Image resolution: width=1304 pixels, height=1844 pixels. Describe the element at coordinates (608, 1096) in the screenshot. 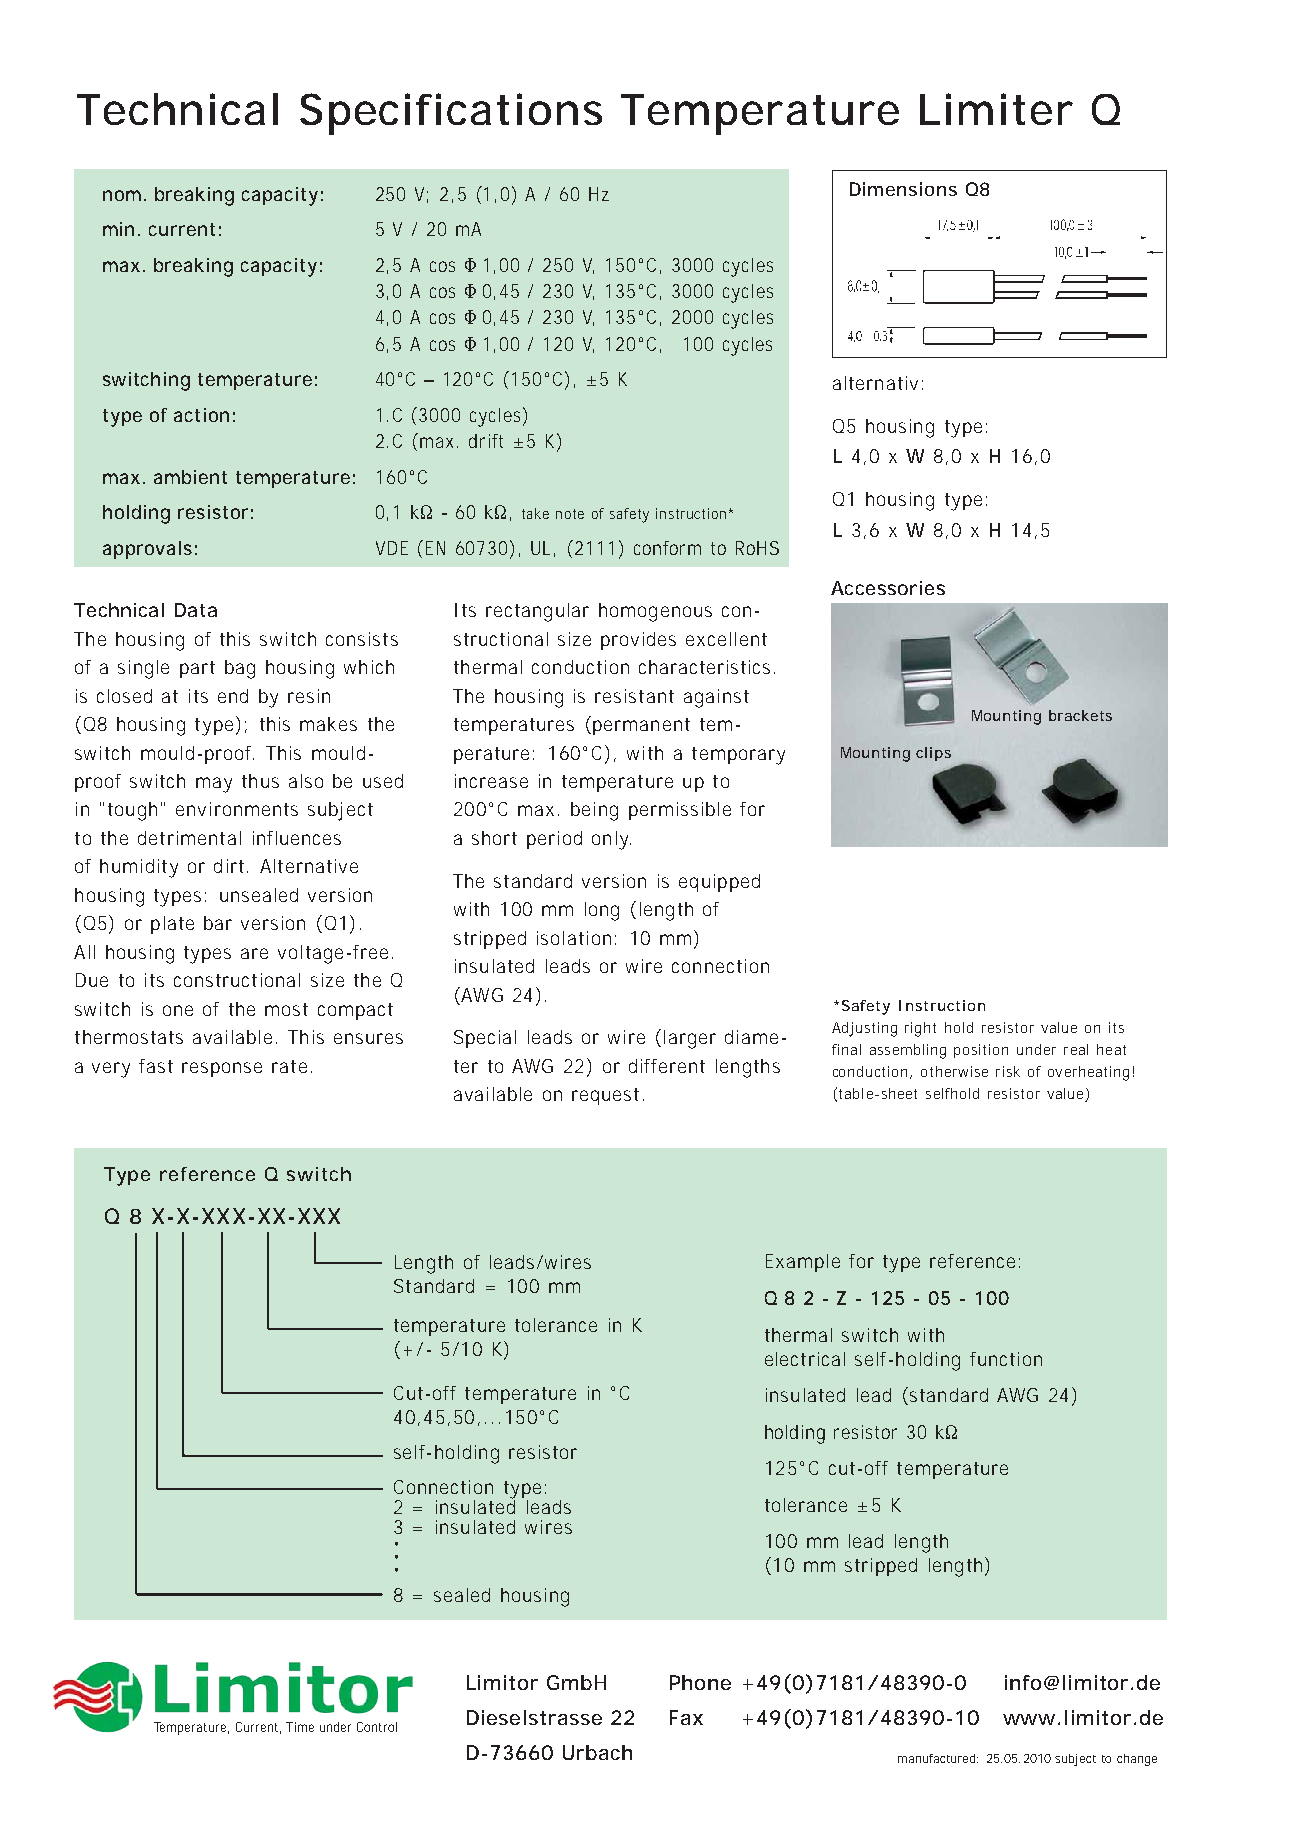

I see `request` at that location.
